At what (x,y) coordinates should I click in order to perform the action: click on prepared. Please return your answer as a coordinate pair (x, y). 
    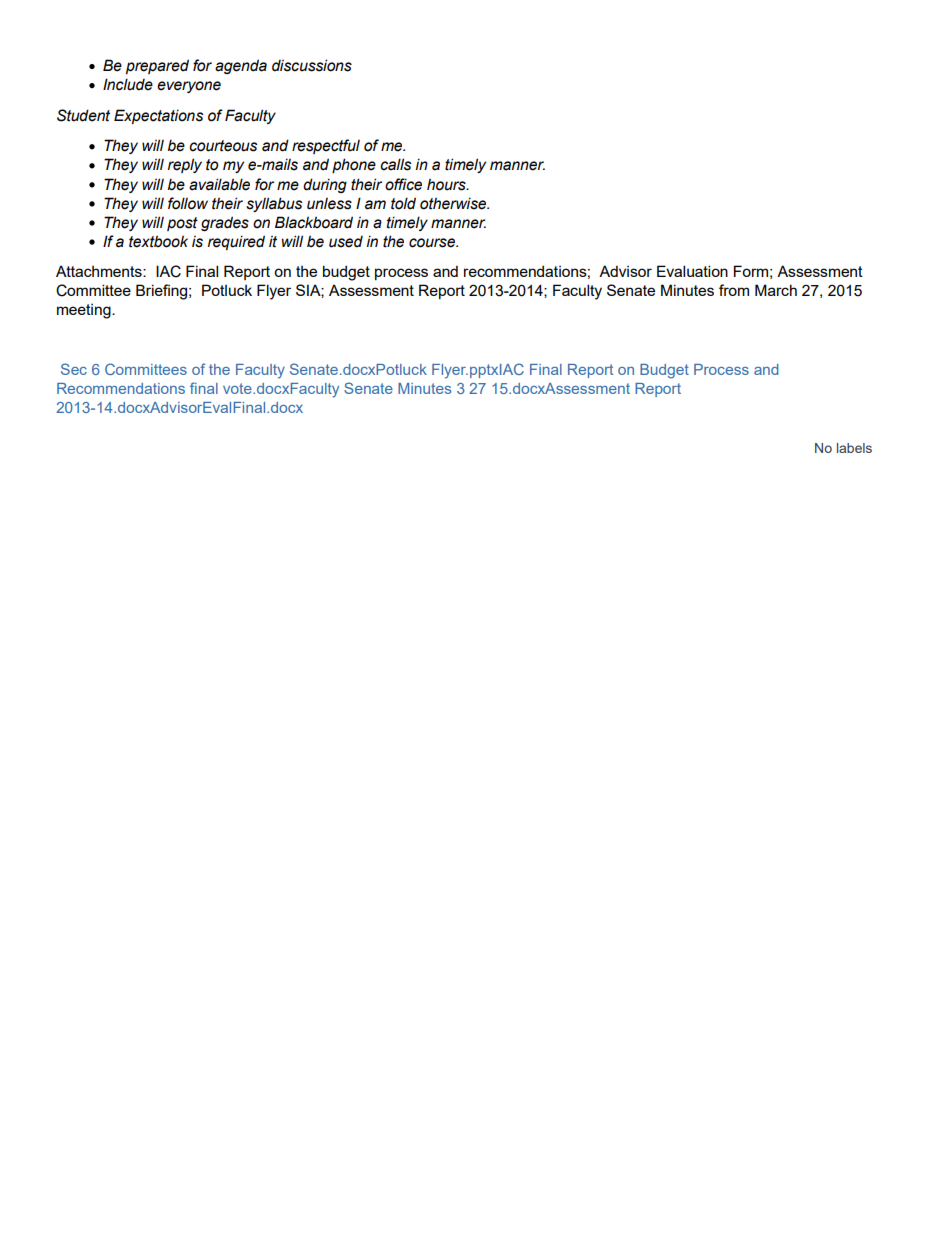
    Looking at the image, I should click on (157, 66).
